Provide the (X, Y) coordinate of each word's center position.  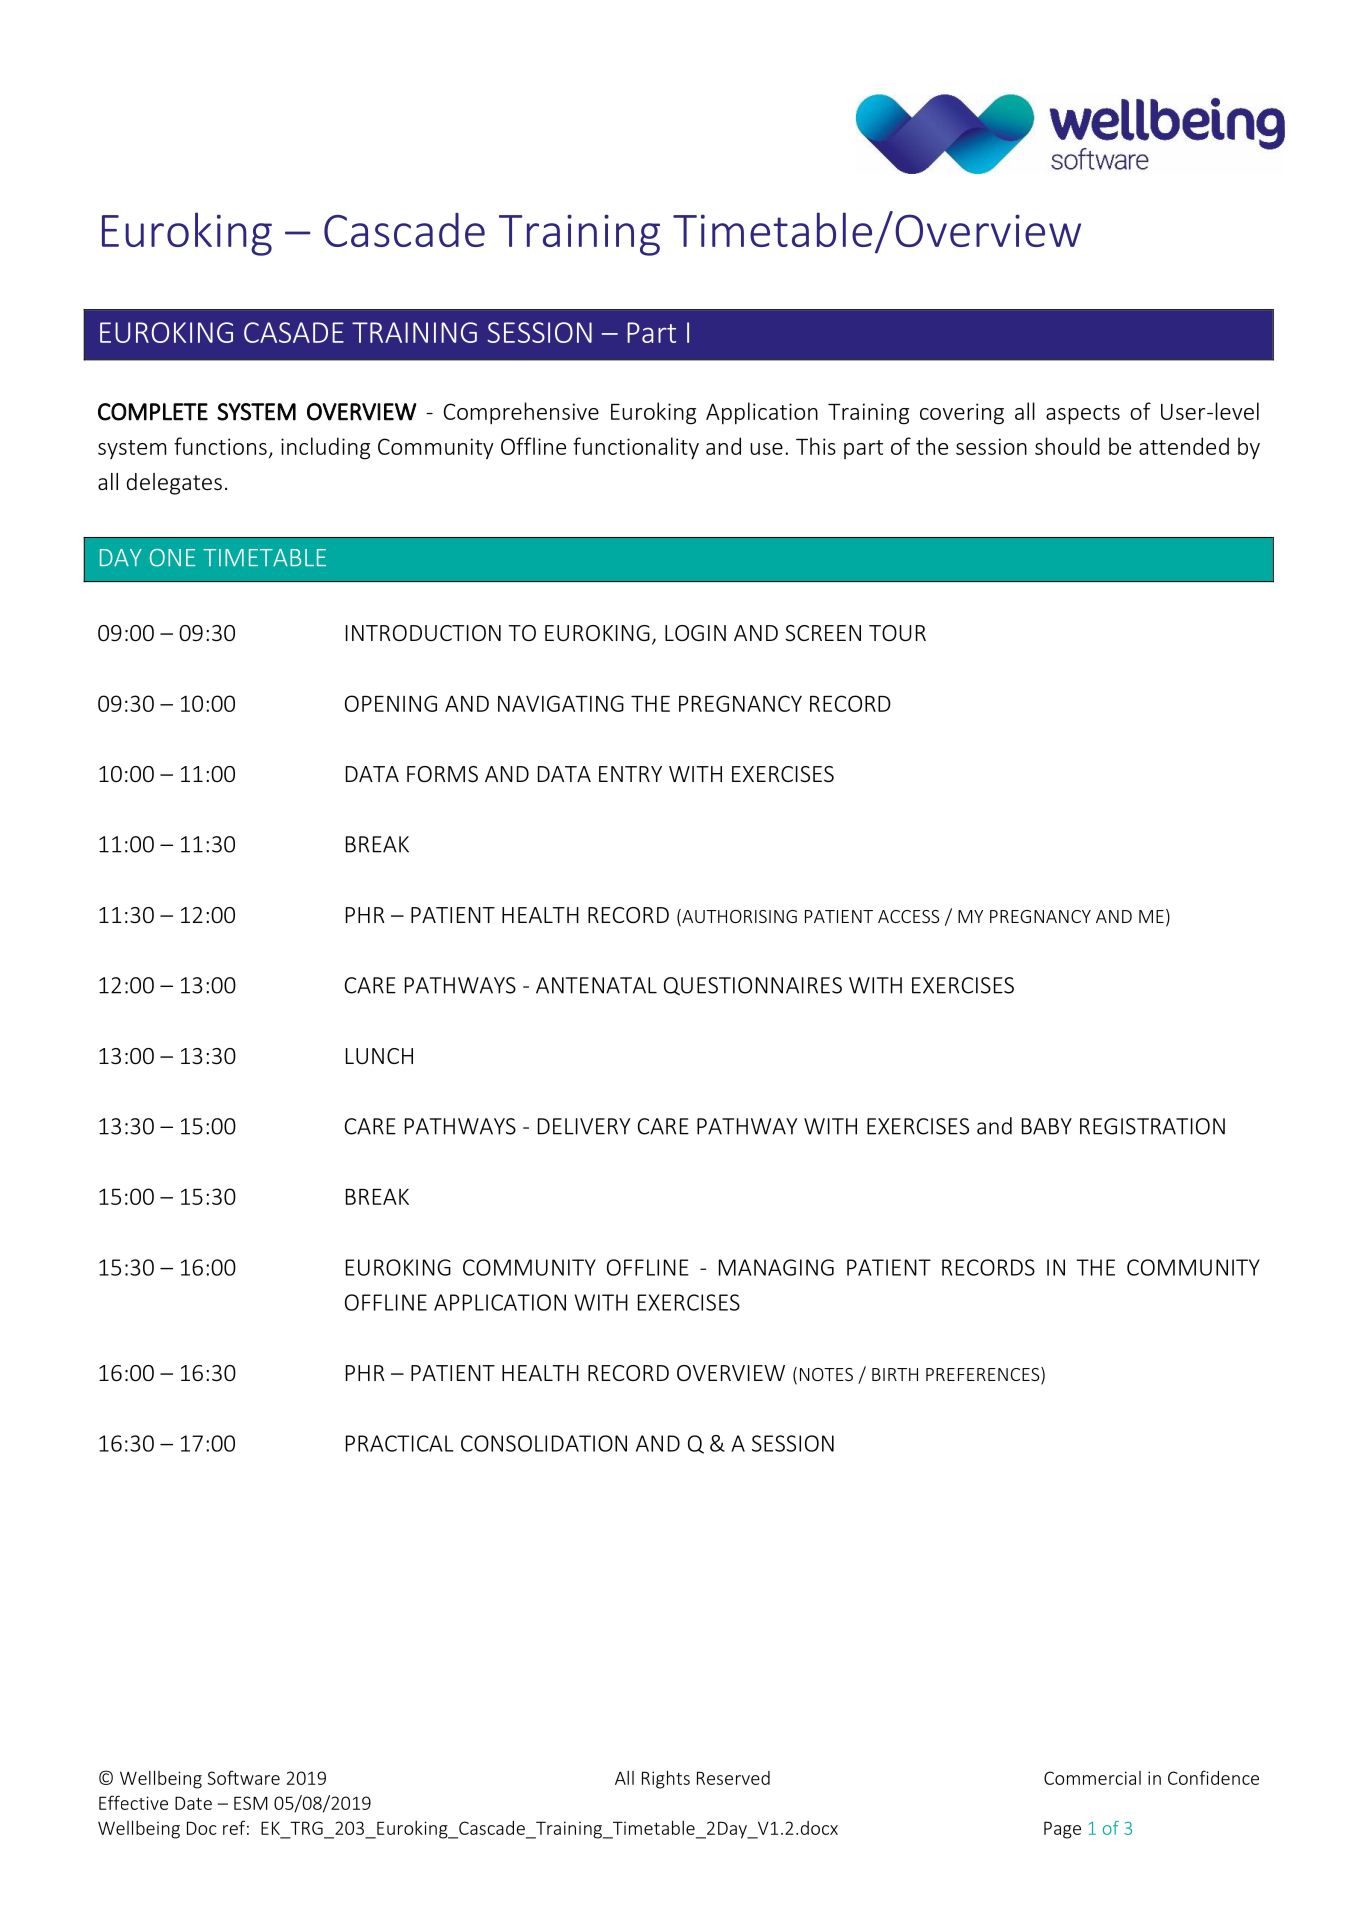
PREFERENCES (984, 1375)
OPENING (391, 703)
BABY (1047, 1126)
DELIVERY (584, 1126)
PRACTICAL (400, 1443)
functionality (636, 448)
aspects (1083, 415)
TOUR (897, 633)
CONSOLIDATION (544, 1443)
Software (244, 1777)
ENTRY (630, 774)
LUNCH (379, 1056)
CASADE (294, 332)
